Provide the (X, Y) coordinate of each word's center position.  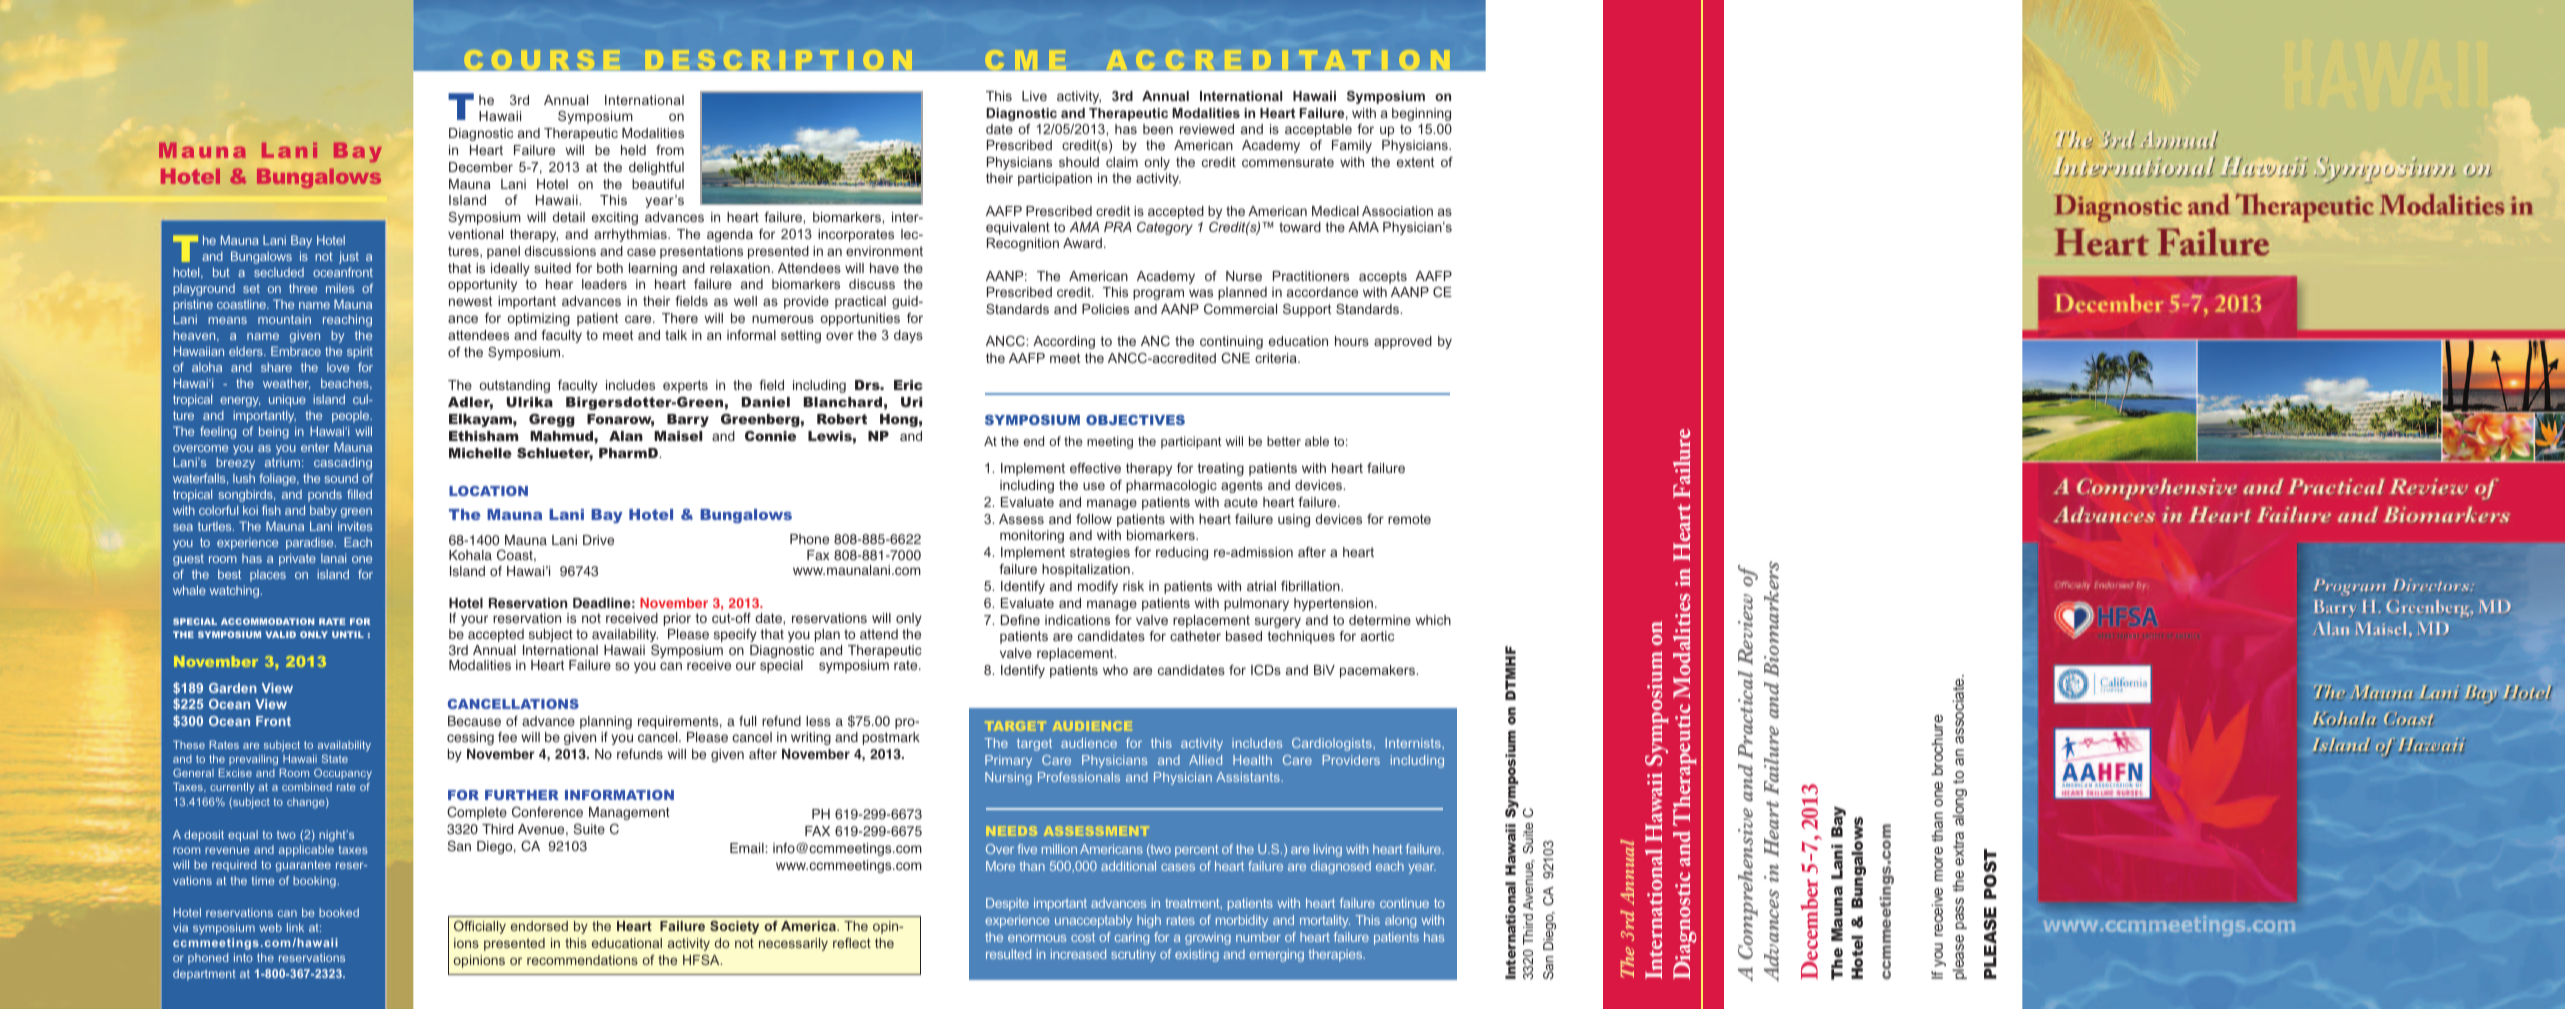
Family (1352, 146)
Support (1307, 310)
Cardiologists (1333, 744)
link (295, 927)
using (1294, 520)
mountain (284, 319)
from (670, 150)
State (335, 758)
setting (801, 336)
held (633, 150)
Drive (598, 540)
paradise (311, 543)
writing (811, 738)
